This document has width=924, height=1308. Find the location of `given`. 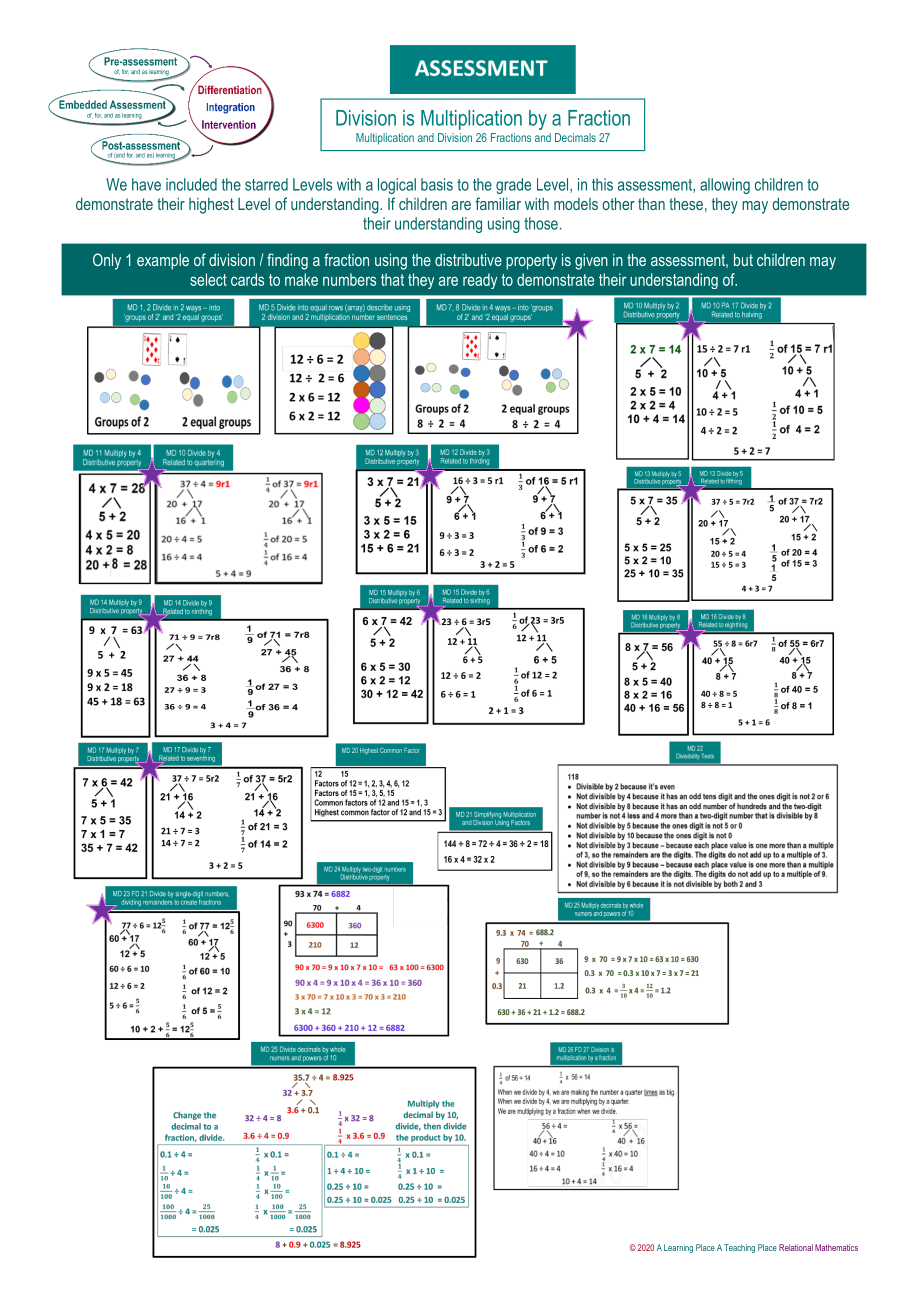

given is located at coordinates (591, 262).
